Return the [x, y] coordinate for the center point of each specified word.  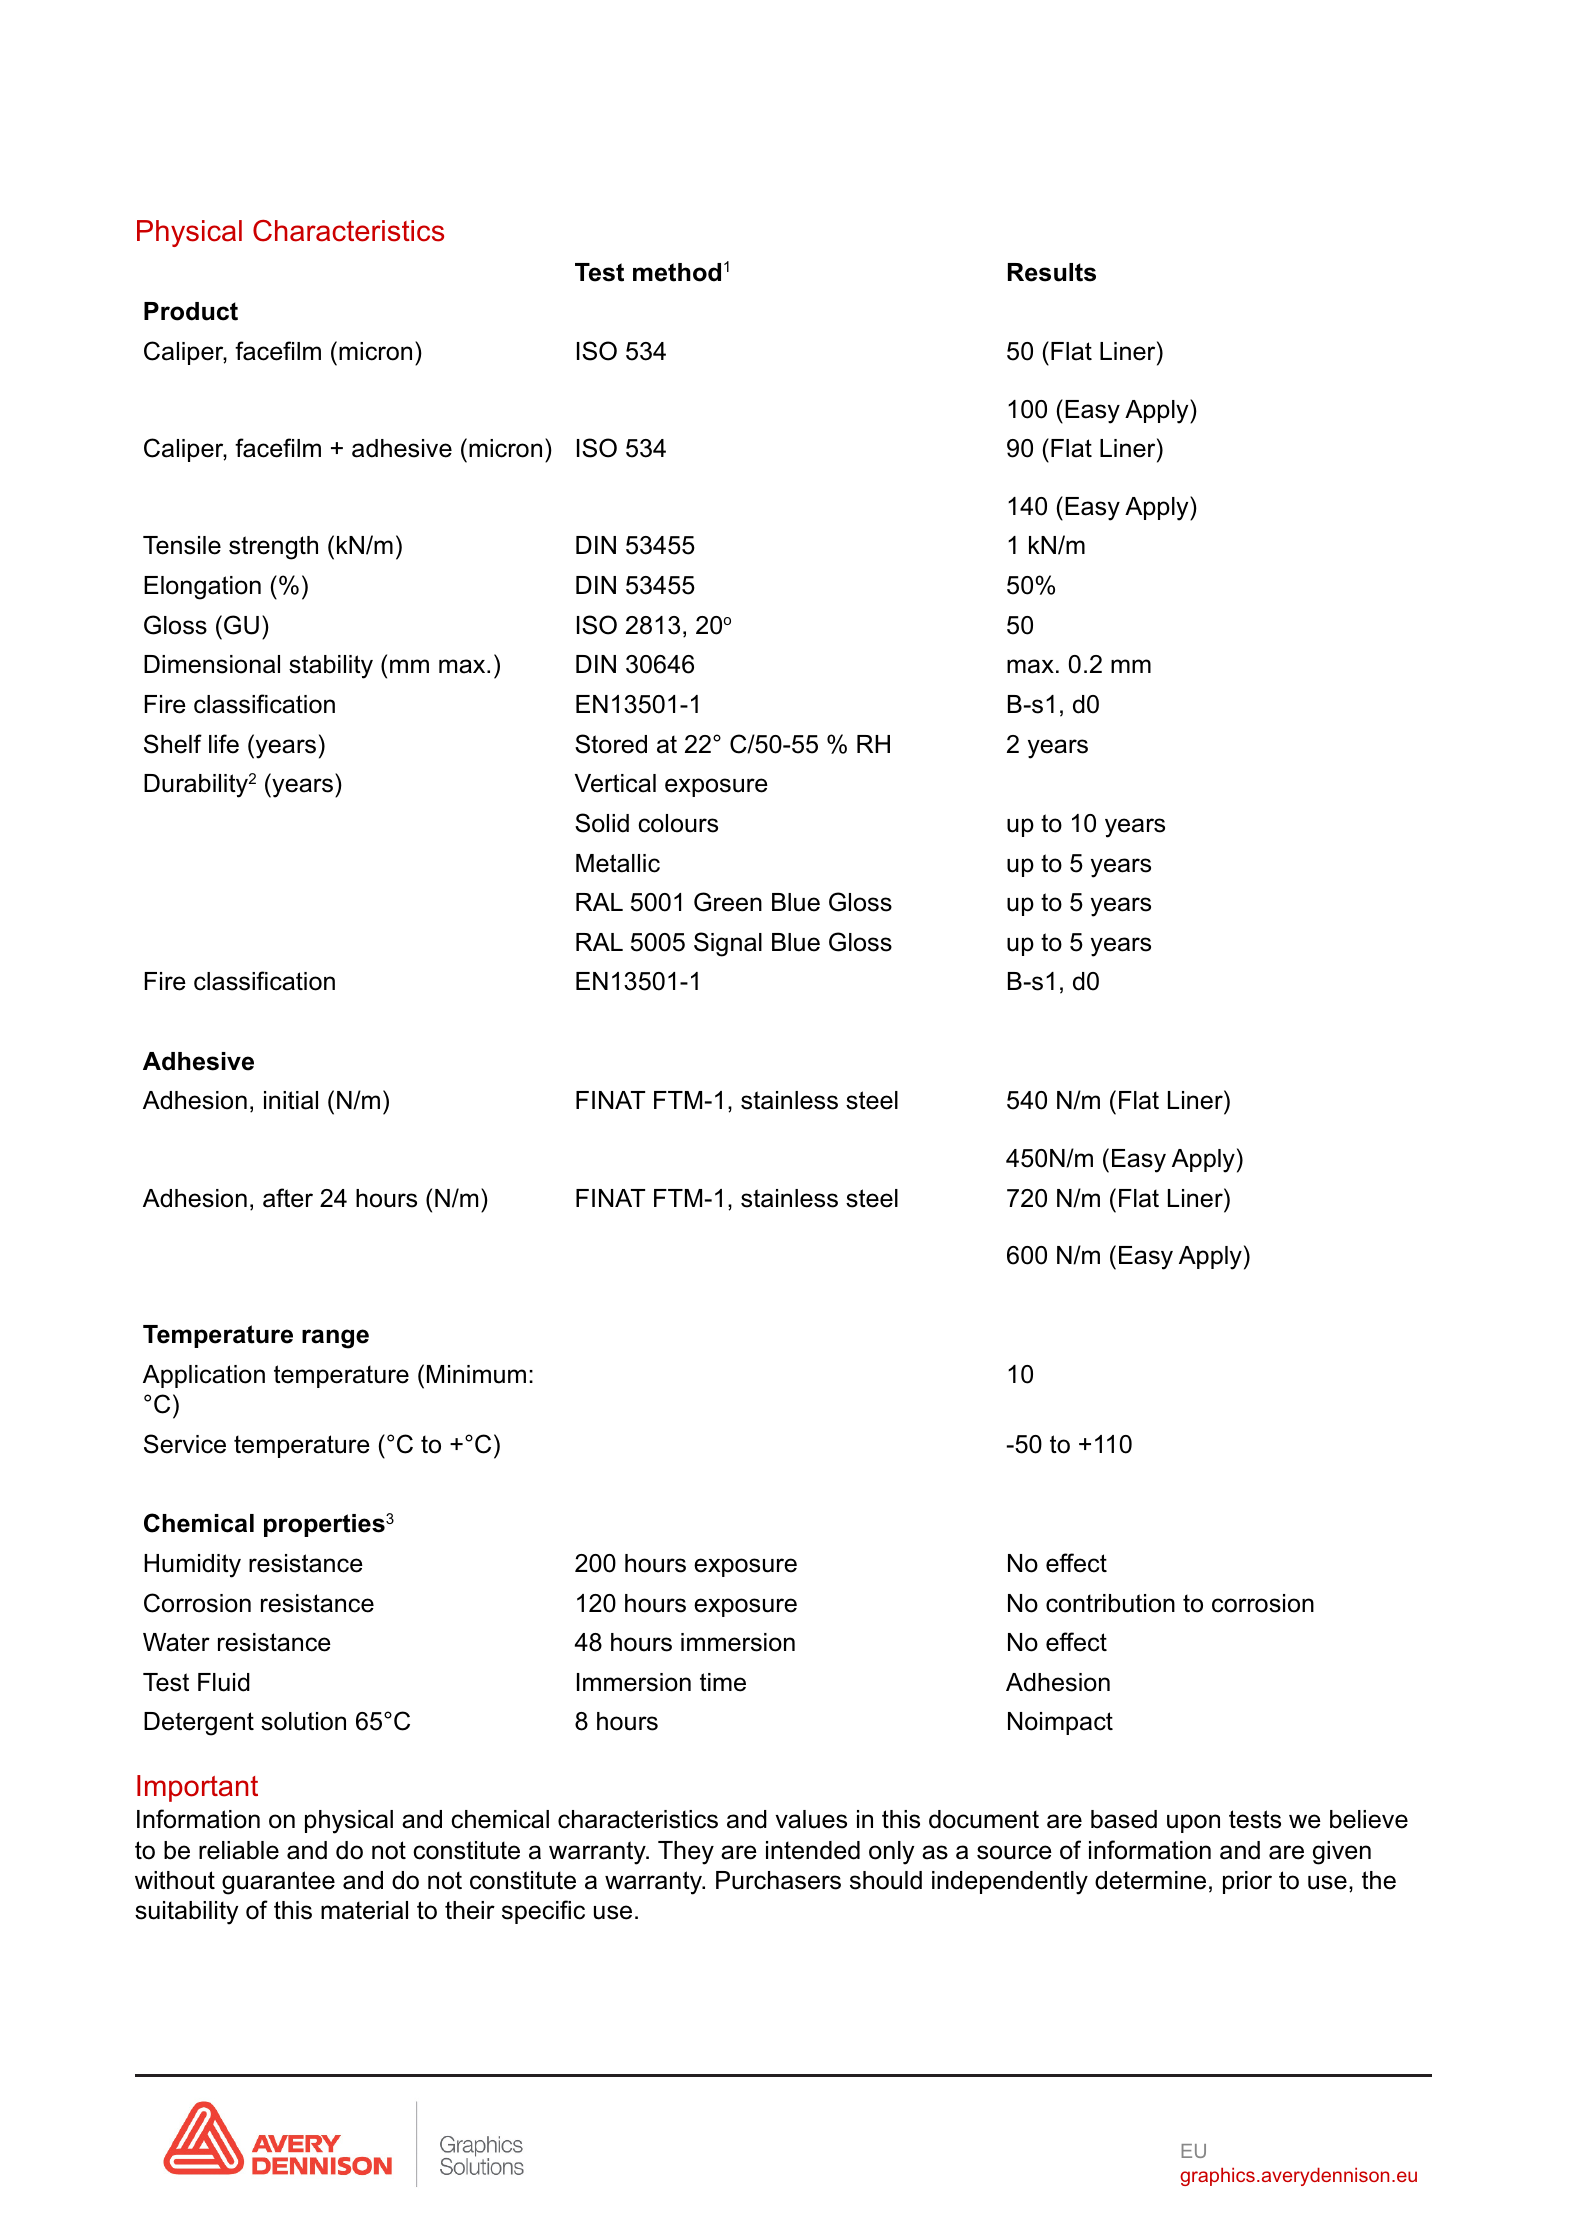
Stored [611, 744]
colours [678, 823]
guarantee [278, 1883]
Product [191, 311]
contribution [1110, 1603]
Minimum [476, 1374]
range [335, 1339]
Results [1052, 272]
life [224, 744]
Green [728, 902]
